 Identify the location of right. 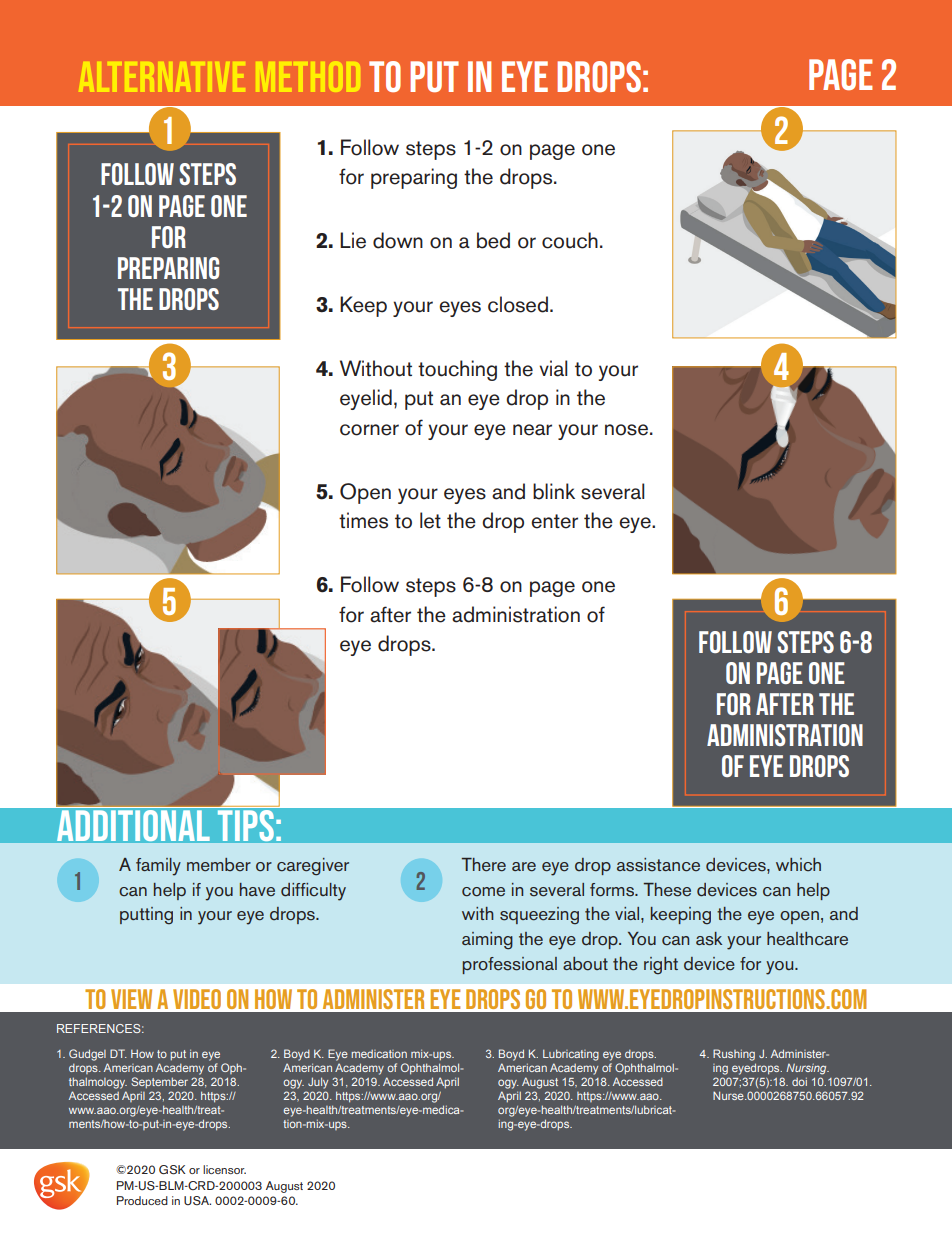
(661, 966).
